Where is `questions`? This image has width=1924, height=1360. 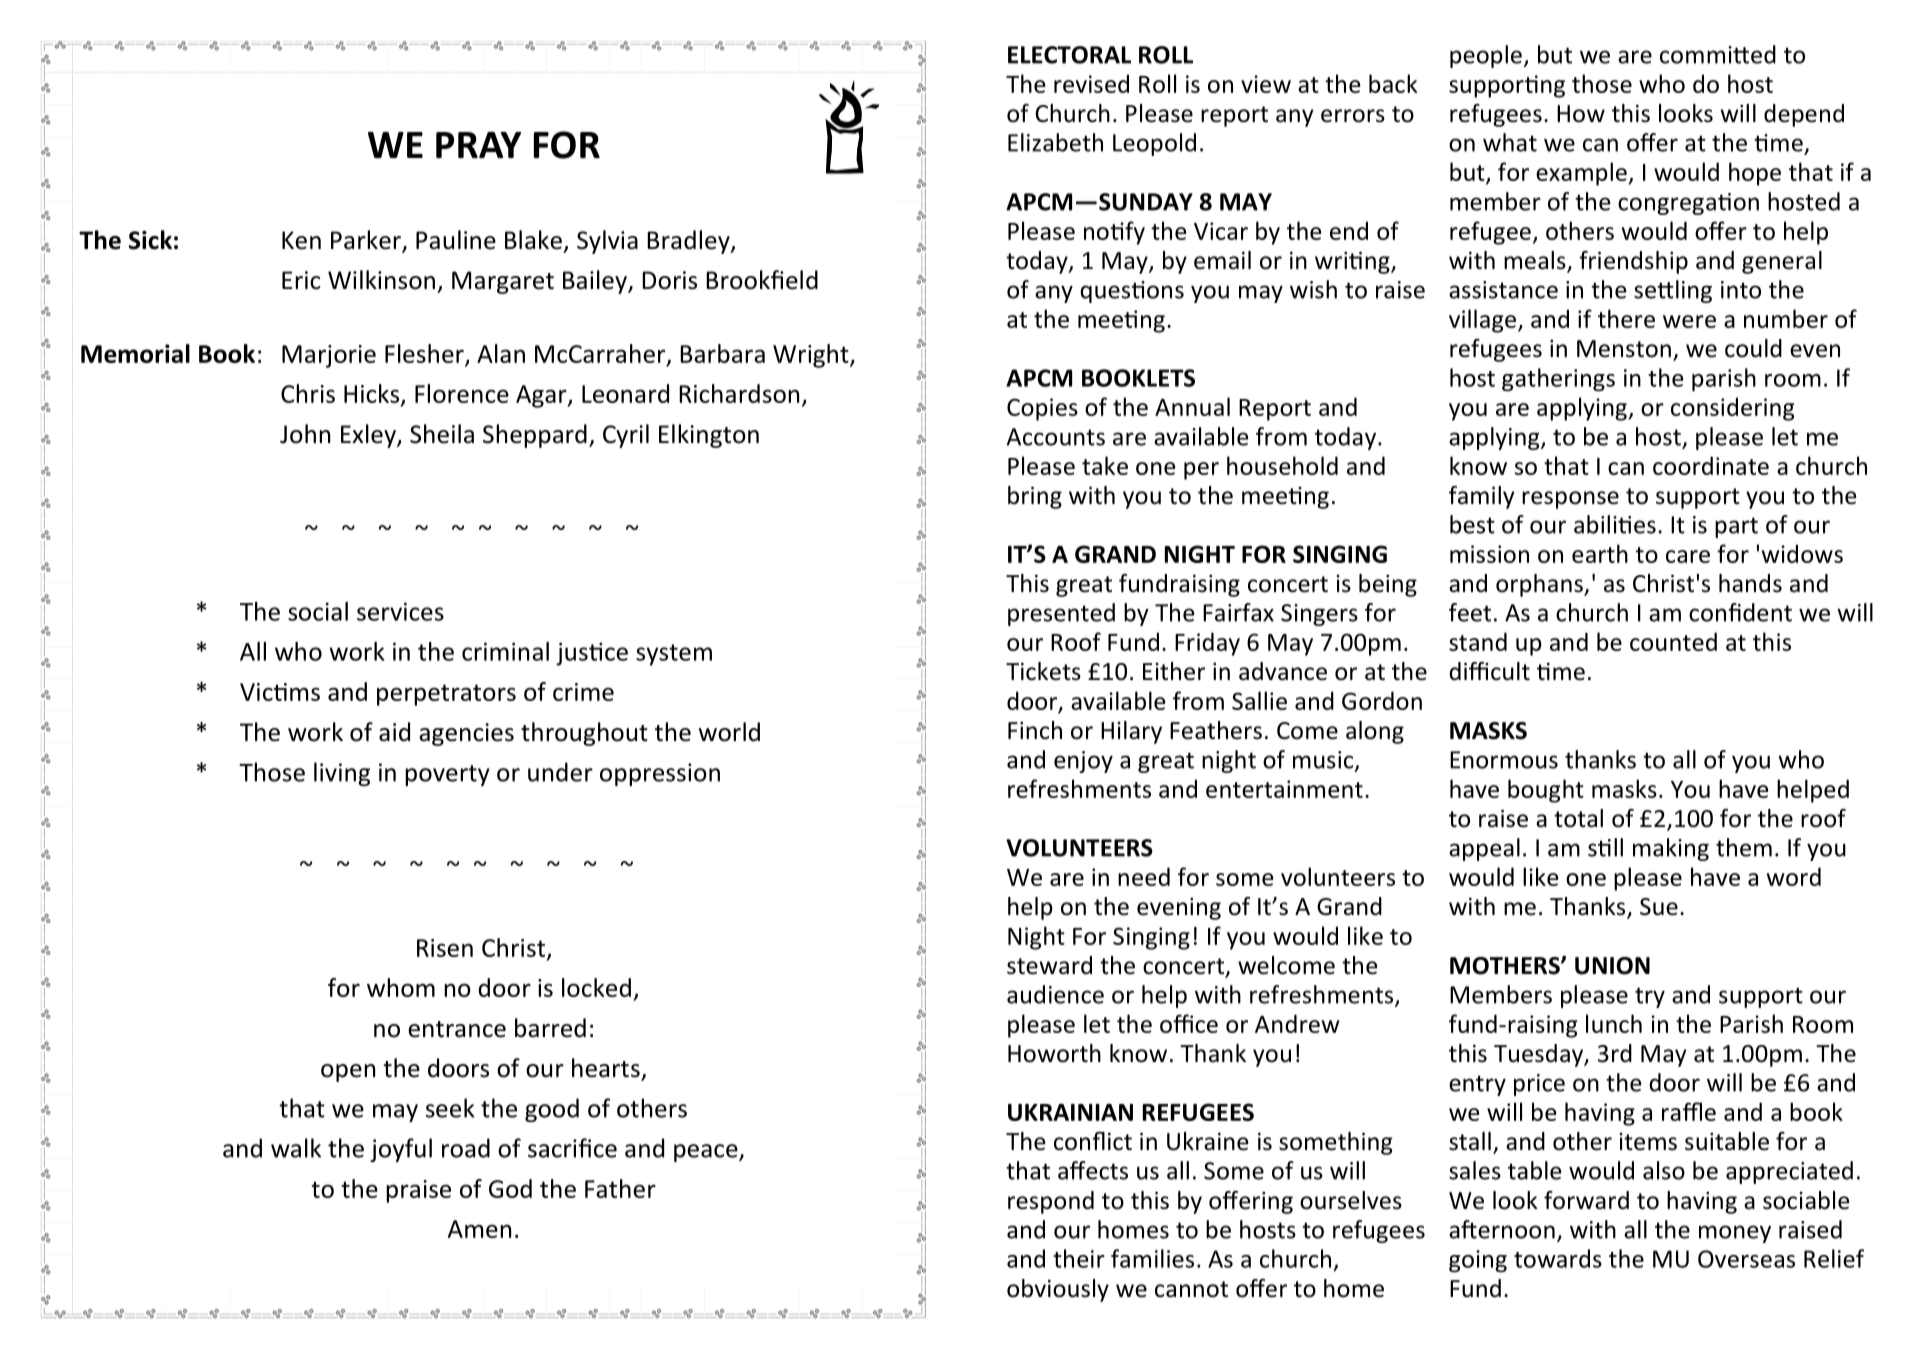 questions is located at coordinates (1132, 292).
